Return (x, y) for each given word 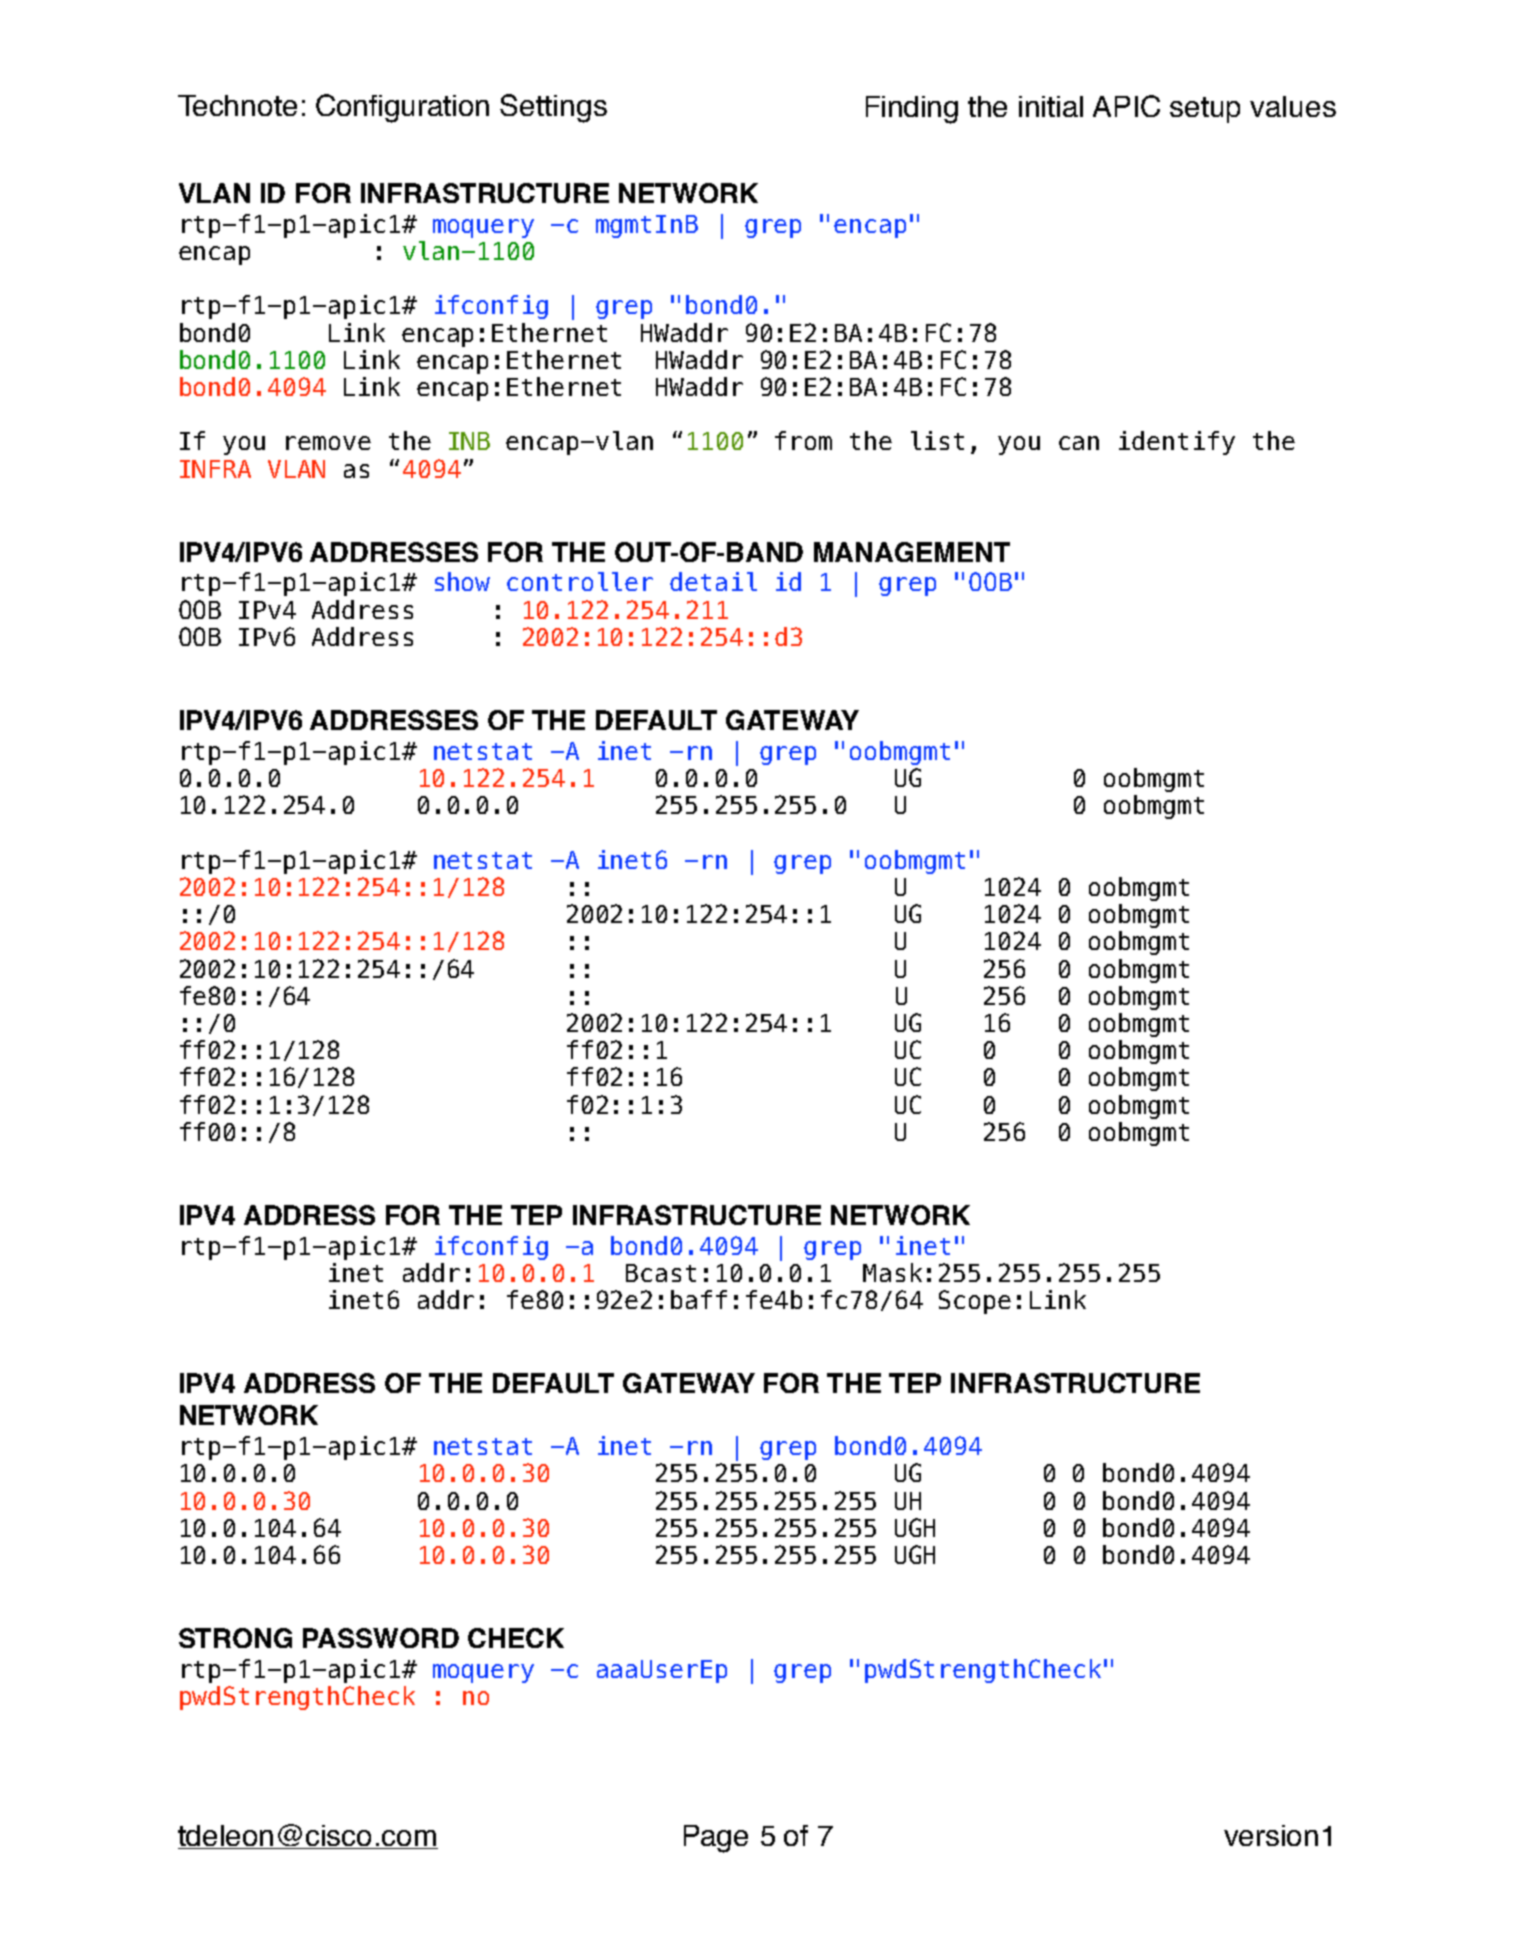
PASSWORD (381, 1638)
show (462, 581)
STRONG (235, 1638)
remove (328, 443)
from (803, 440)
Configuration (402, 108)
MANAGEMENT (912, 552)
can (1079, 443)
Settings (553, 108)
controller (580, 581)
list (937, 440)
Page (716, 1839)
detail (713, 581)
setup (1205, 110)
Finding (912, 110)
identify (1177, 443)
